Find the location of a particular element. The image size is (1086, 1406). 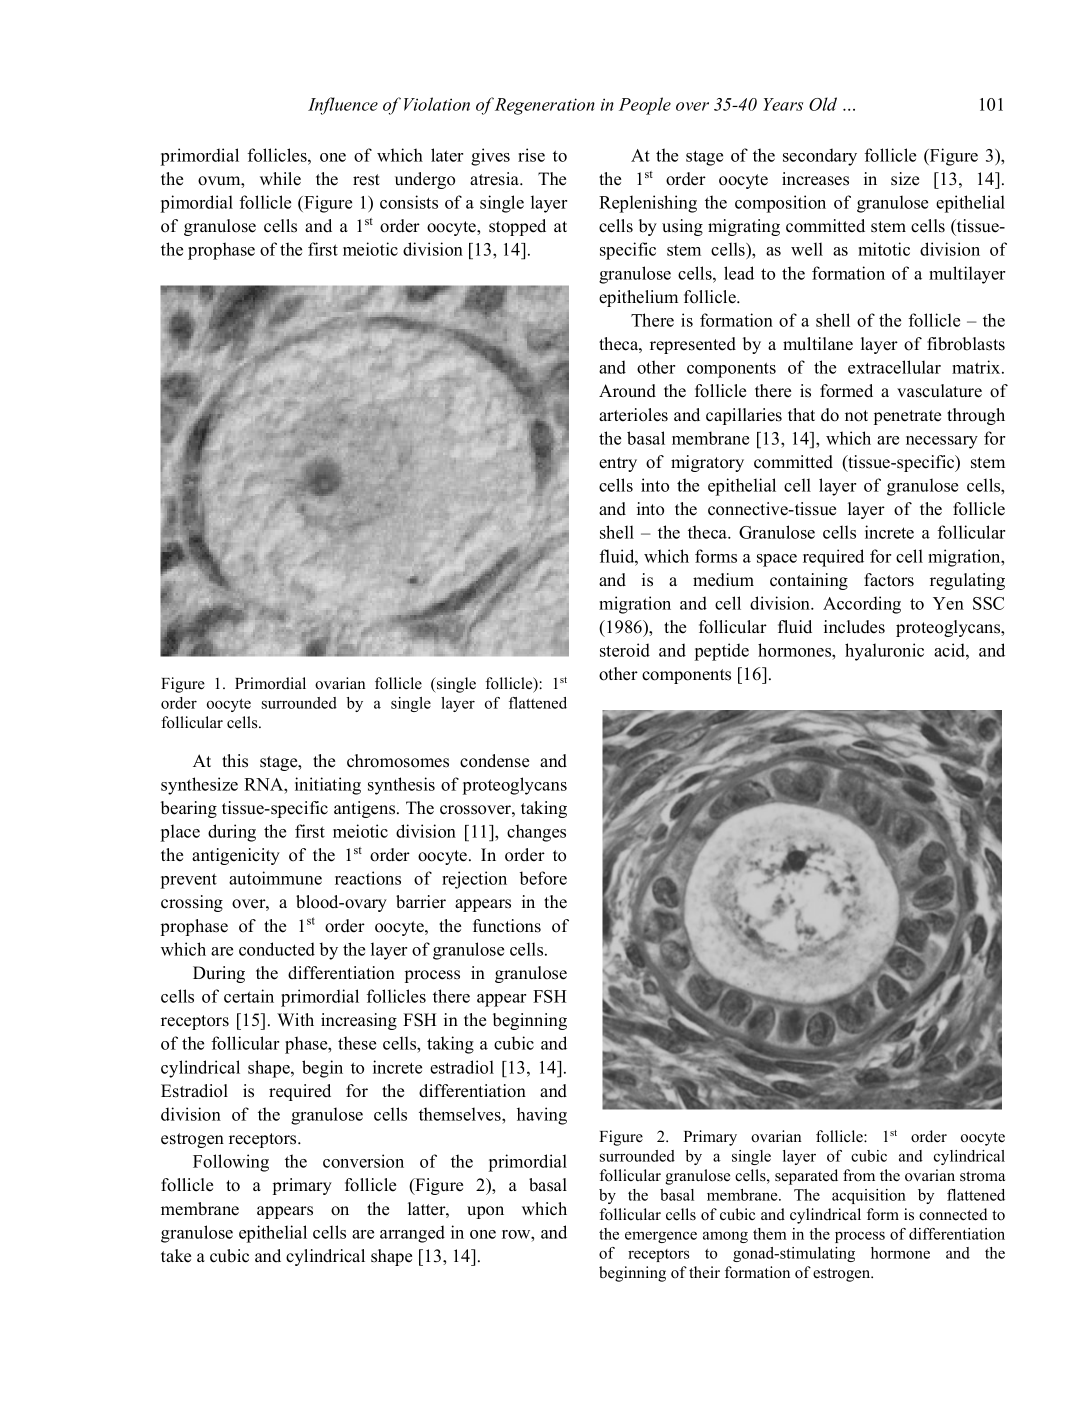

rise is located at coordinates (531, 155).
